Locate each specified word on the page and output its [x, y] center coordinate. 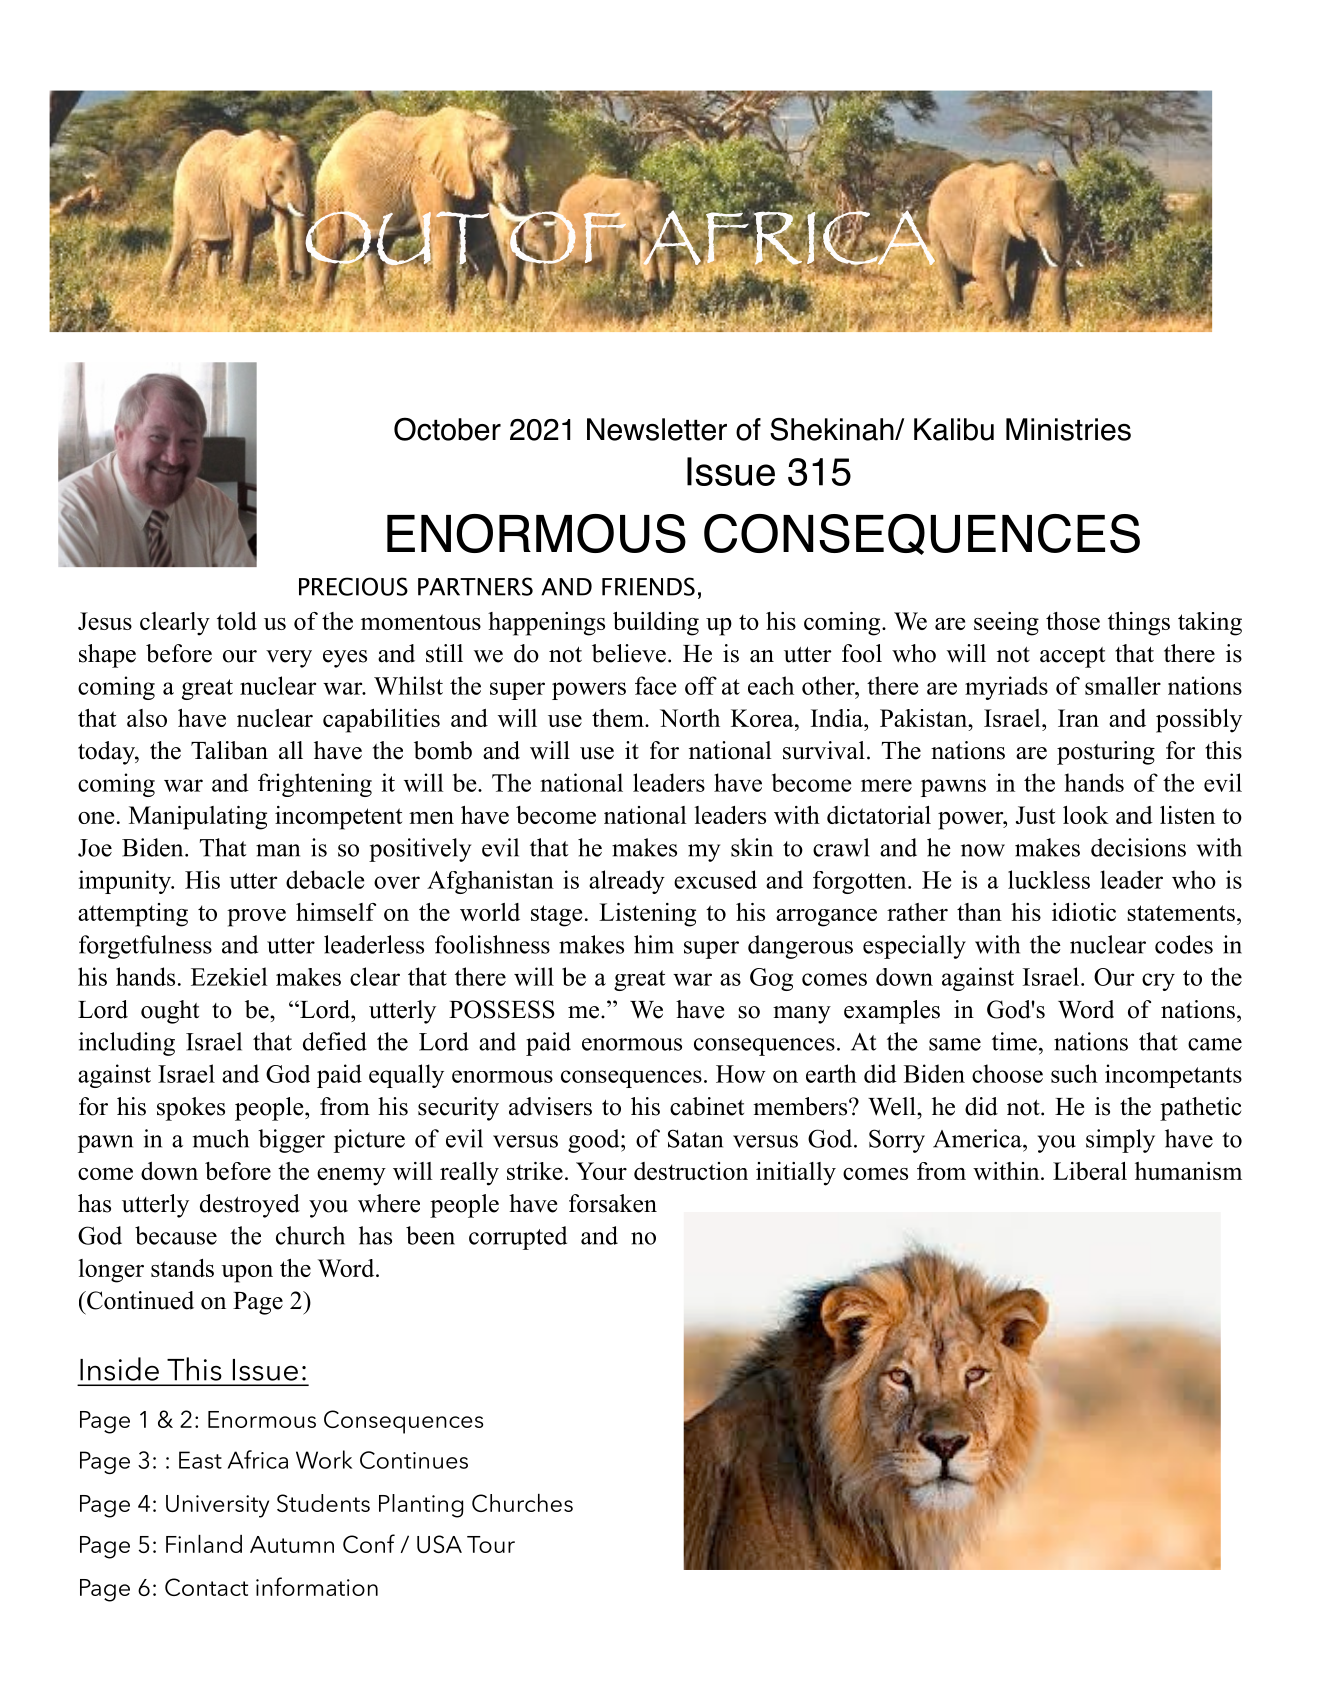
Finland [204, 1544]
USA [439, 1544]
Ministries [1068, 429]
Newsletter [657, 429]
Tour [491, 1544]
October [447, 429]
